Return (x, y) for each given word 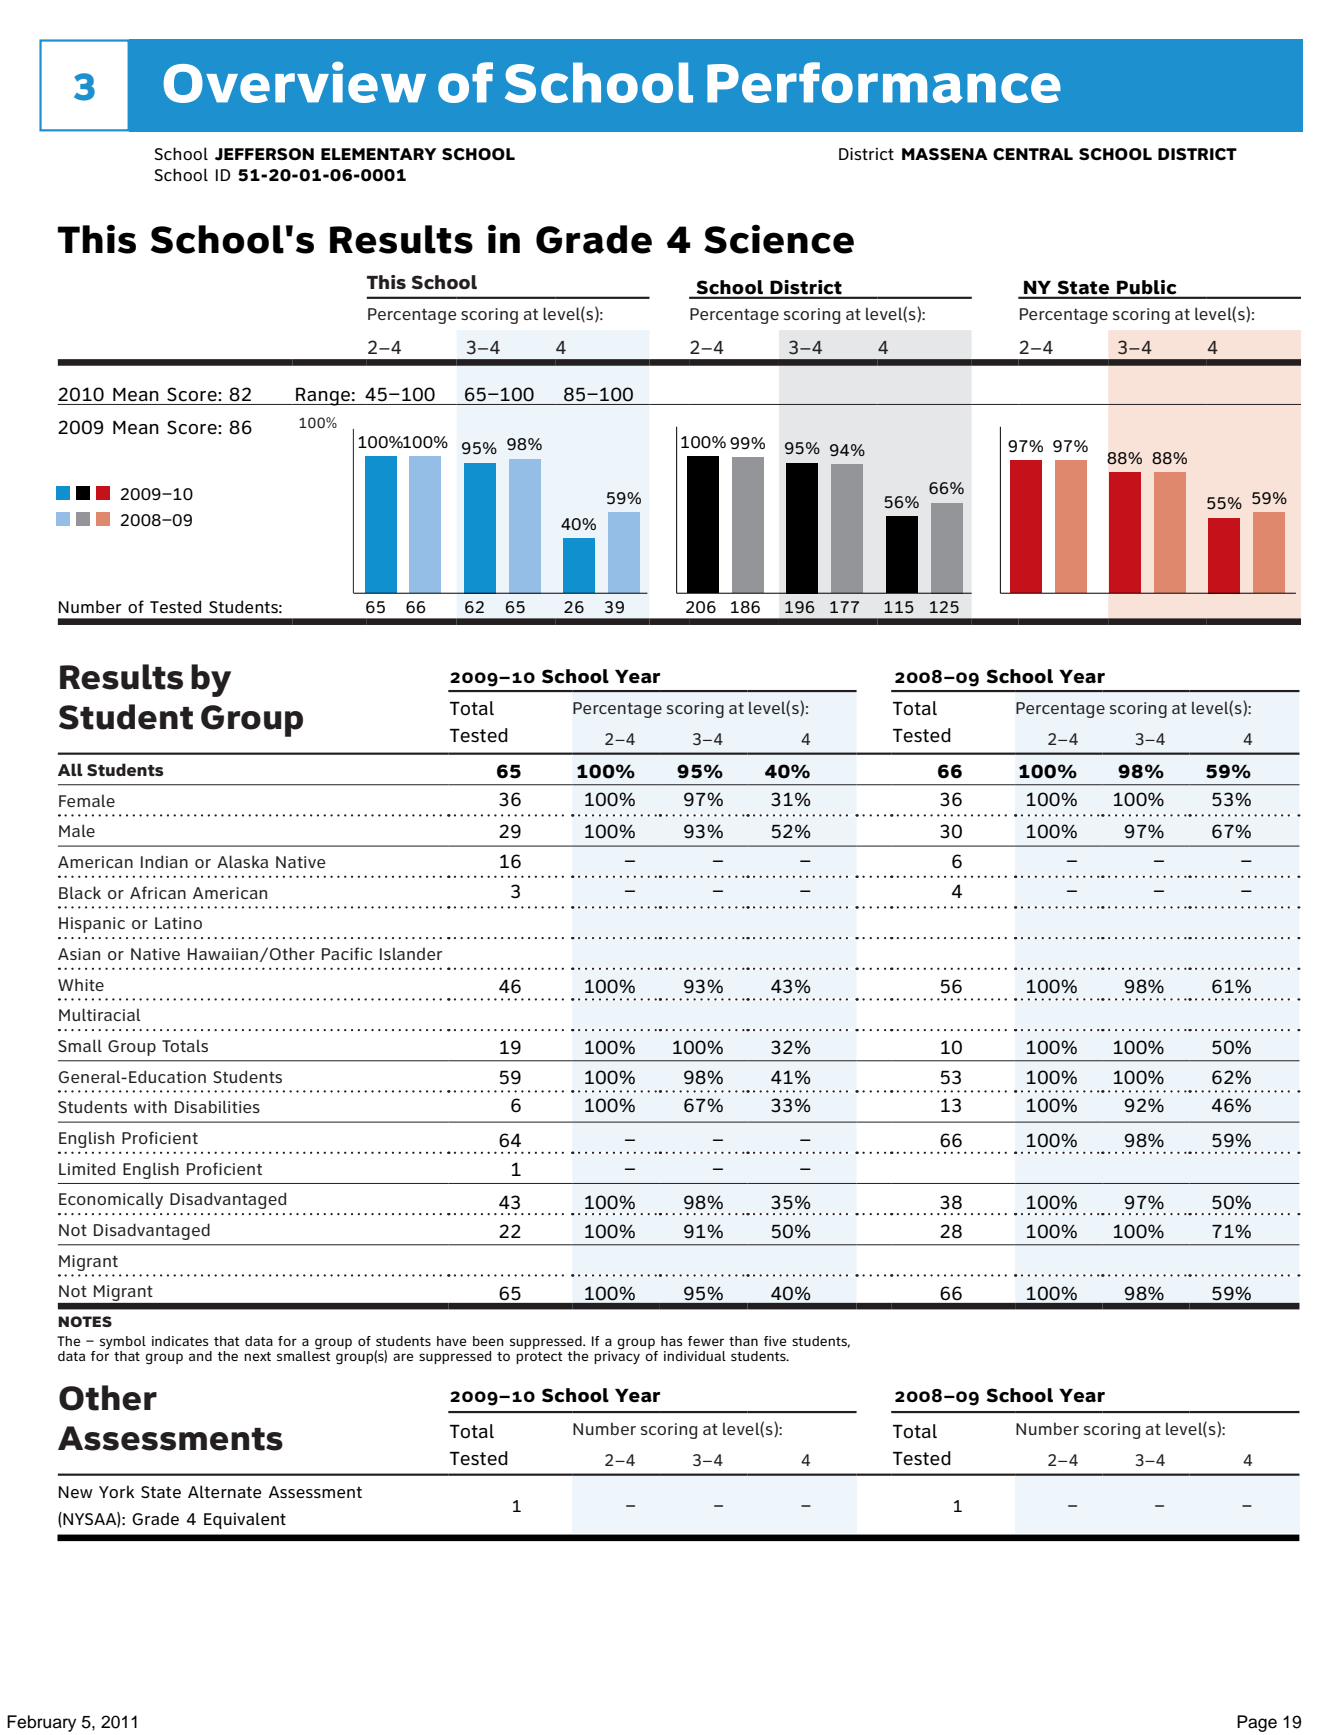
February (41, 1723)
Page (1257, 1723)
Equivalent (245, 1520)
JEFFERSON (264, 154)
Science (779, 239)
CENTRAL (1033, 154)
